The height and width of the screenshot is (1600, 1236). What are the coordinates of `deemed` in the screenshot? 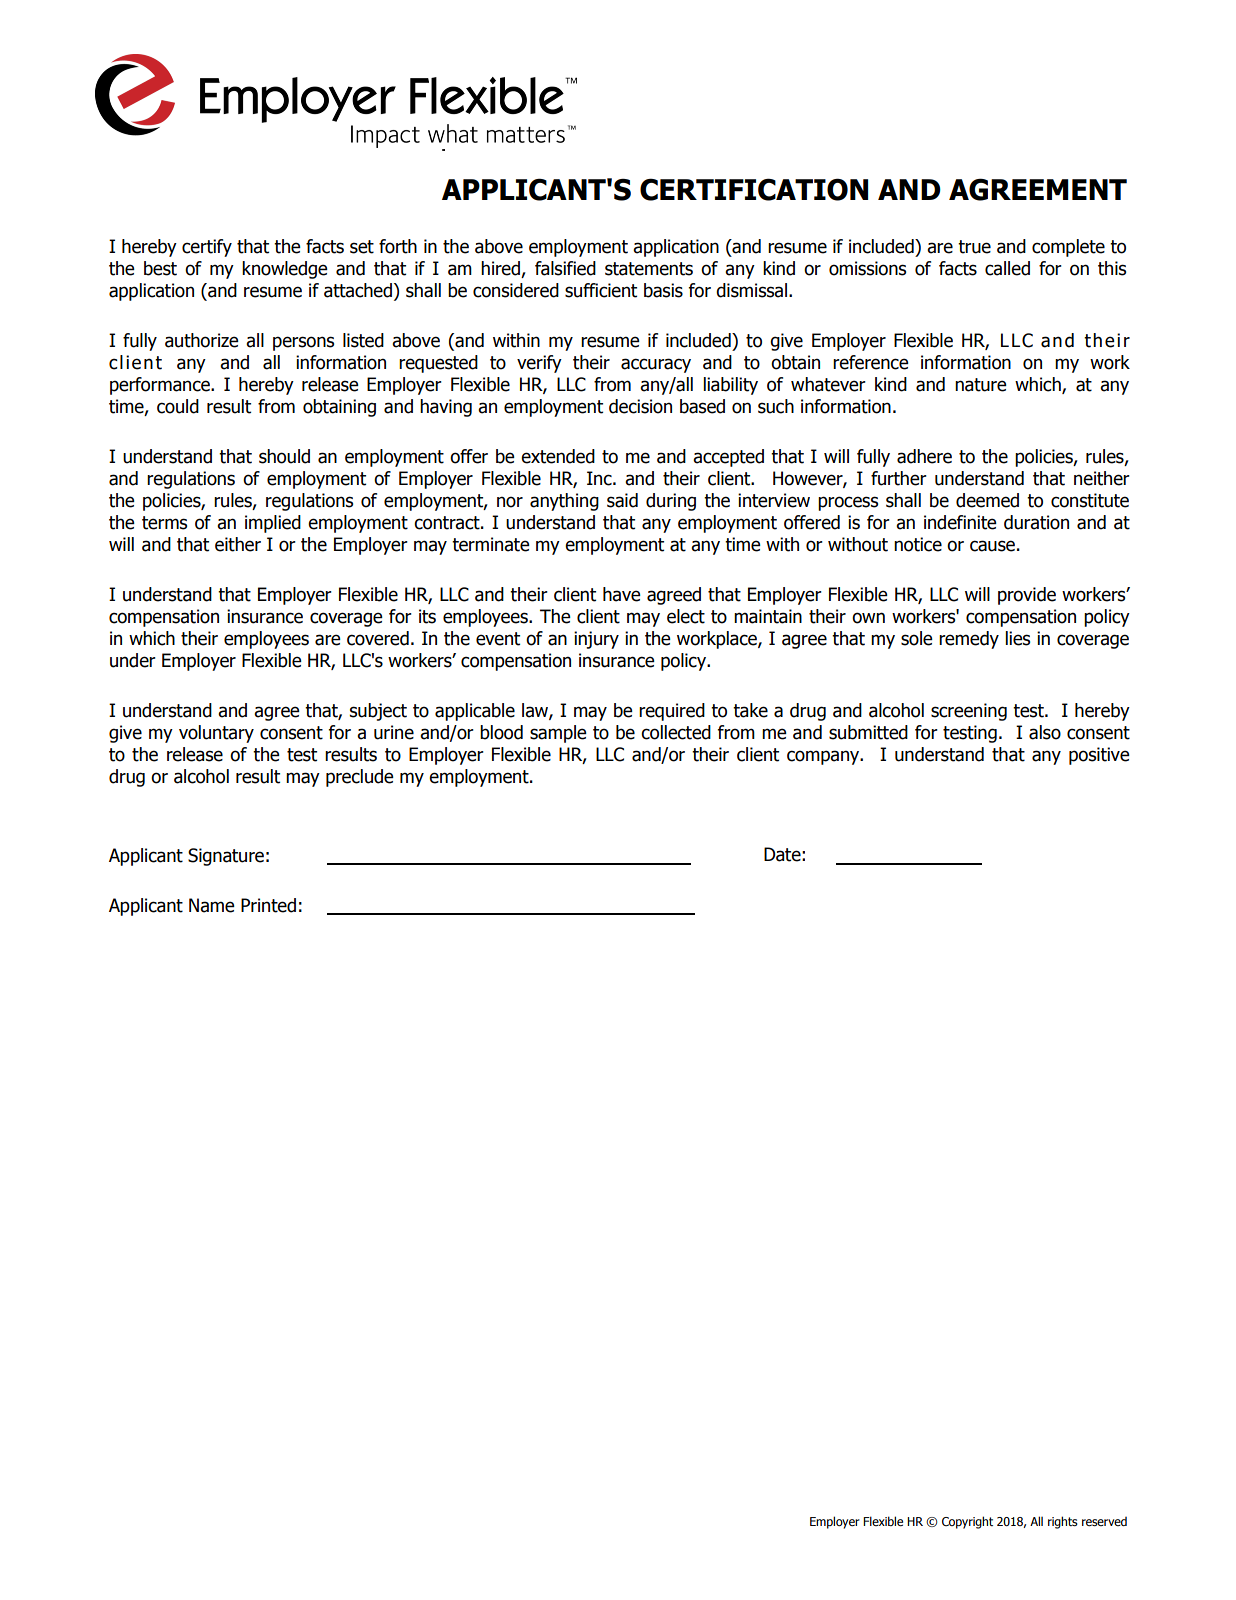 It's located at (987, 500).
